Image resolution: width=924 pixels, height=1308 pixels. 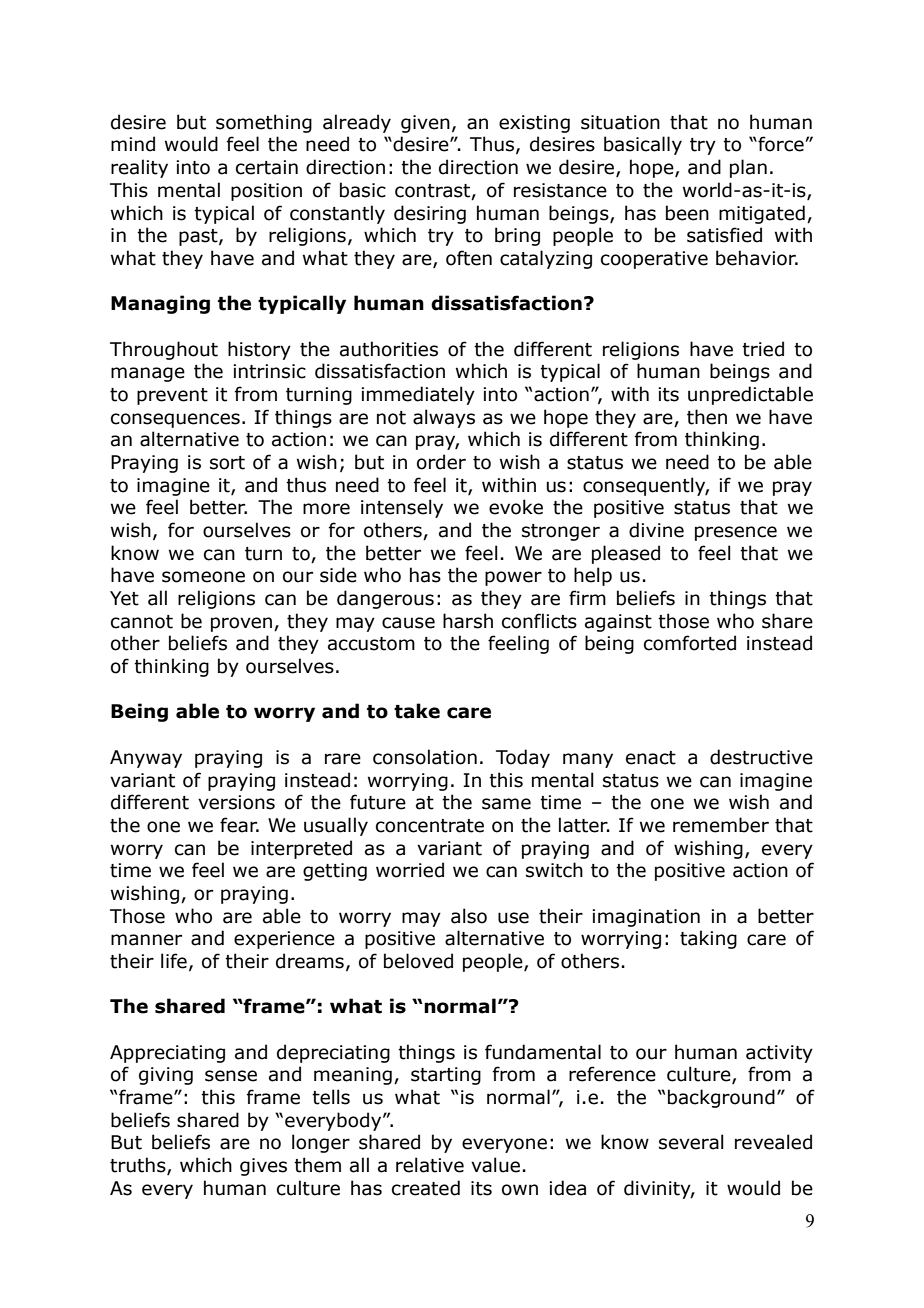 What do you see at coordinates (430, 826) in the page?
I see `concentrate` at bounding box center [430, 826].
